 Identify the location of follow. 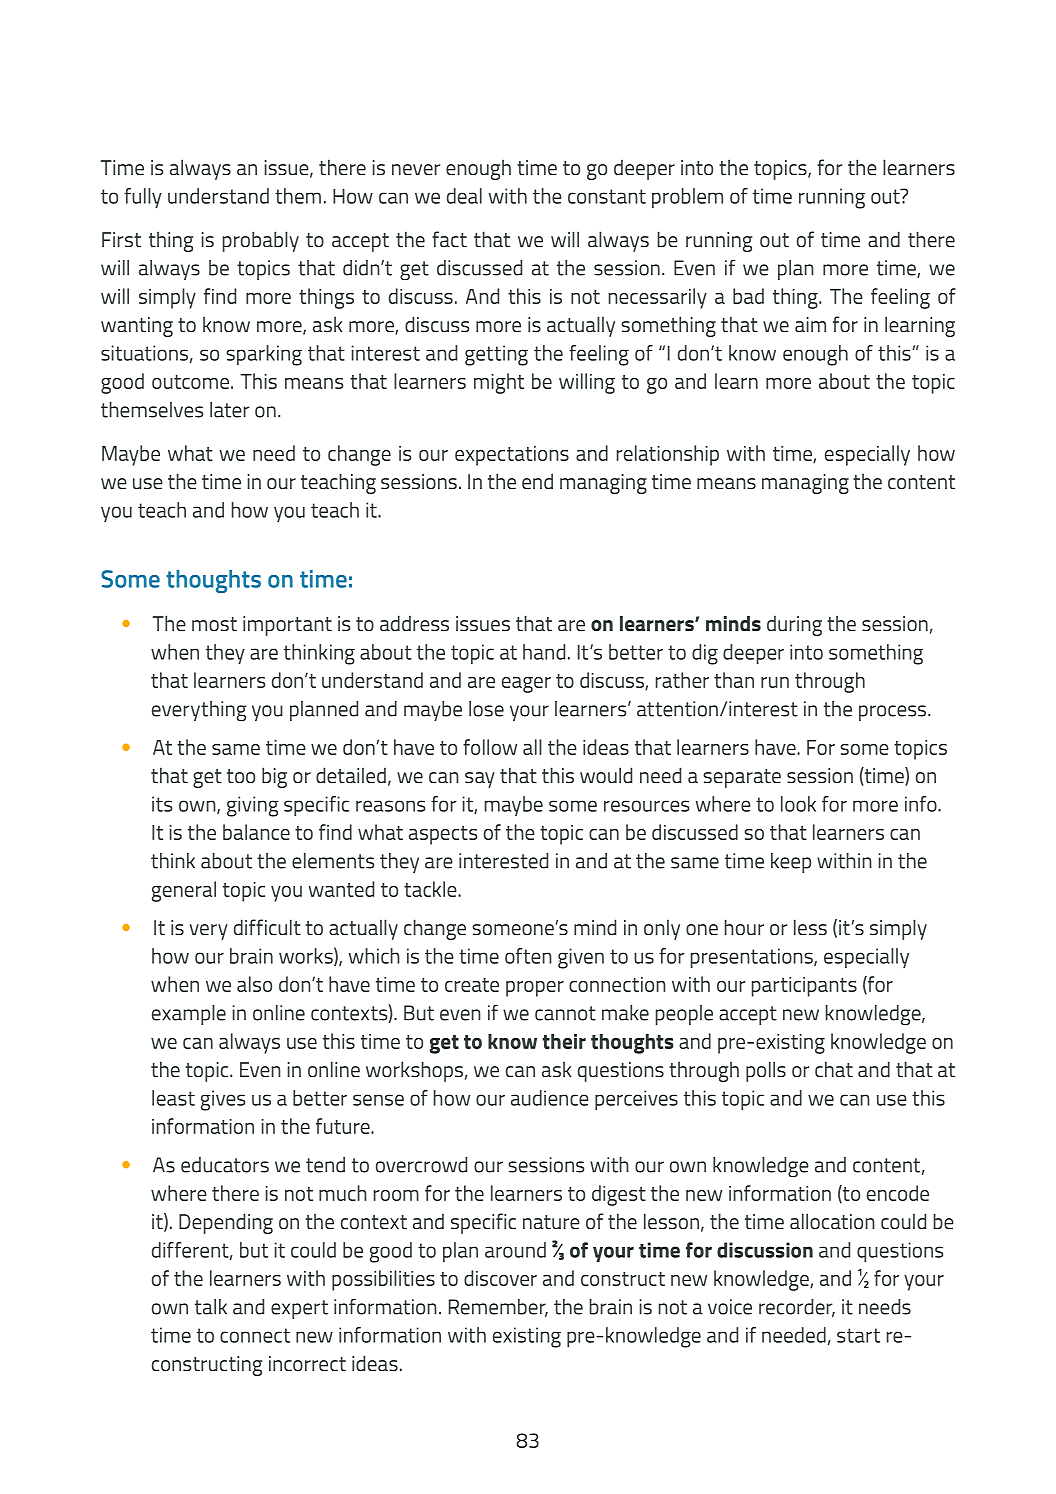
(490, 747).
